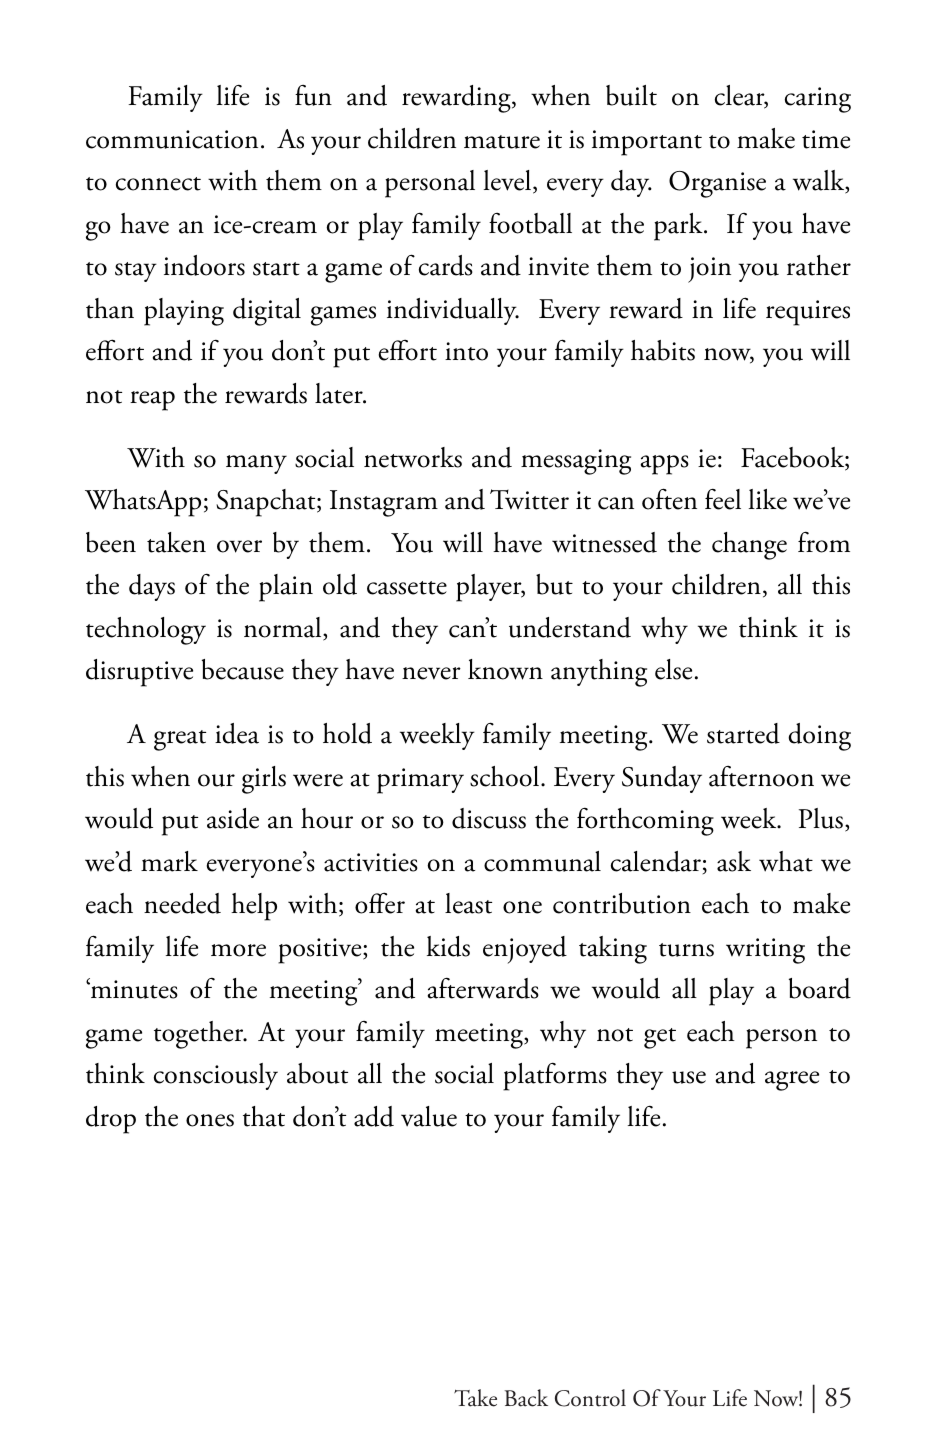 The height and width of the page is (1446, 936). Describe the element at coordinates (210, 1120) in the page. I see `ones` at that location.
